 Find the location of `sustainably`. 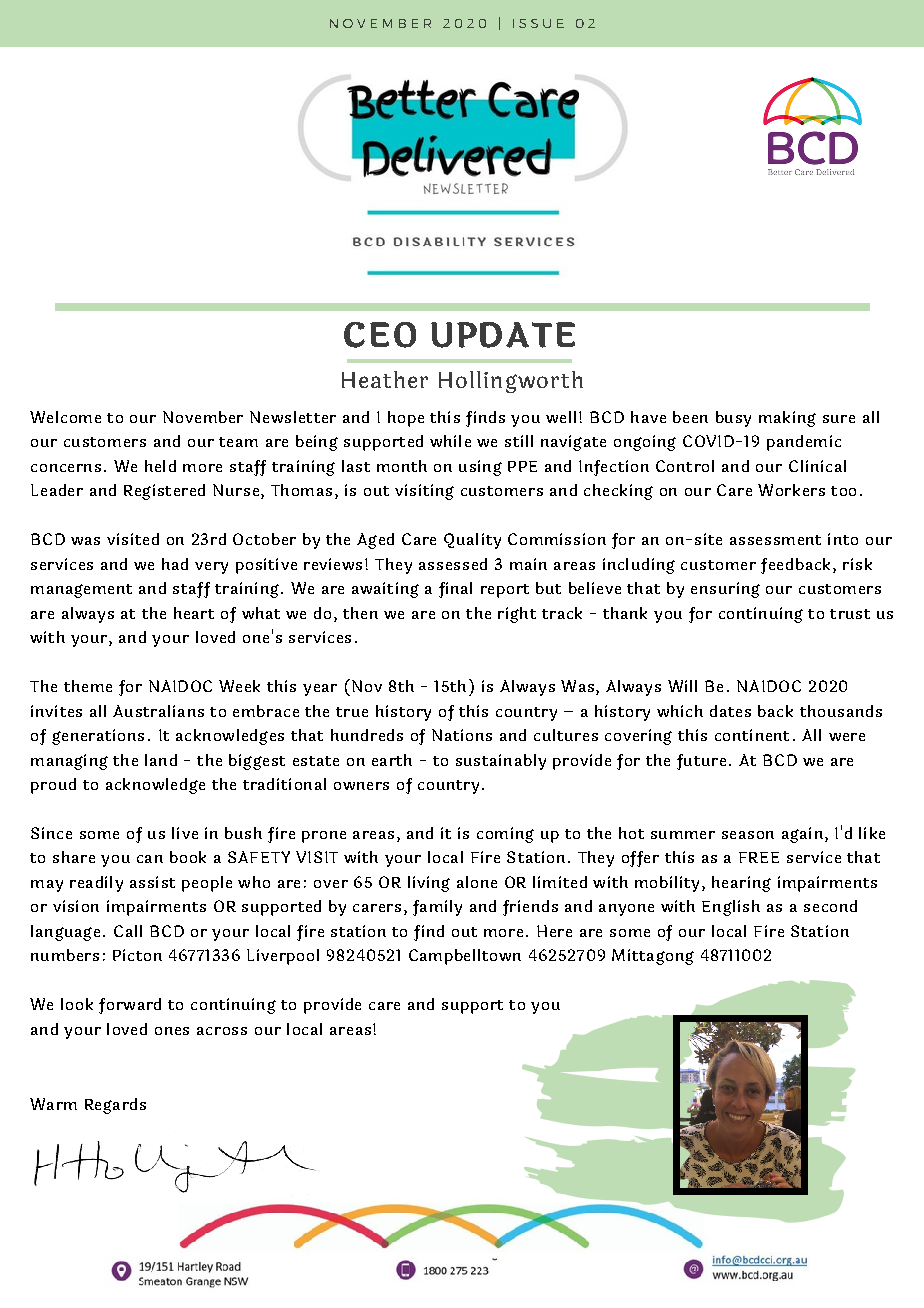

sustainably is located at coordinates (501, 762).
